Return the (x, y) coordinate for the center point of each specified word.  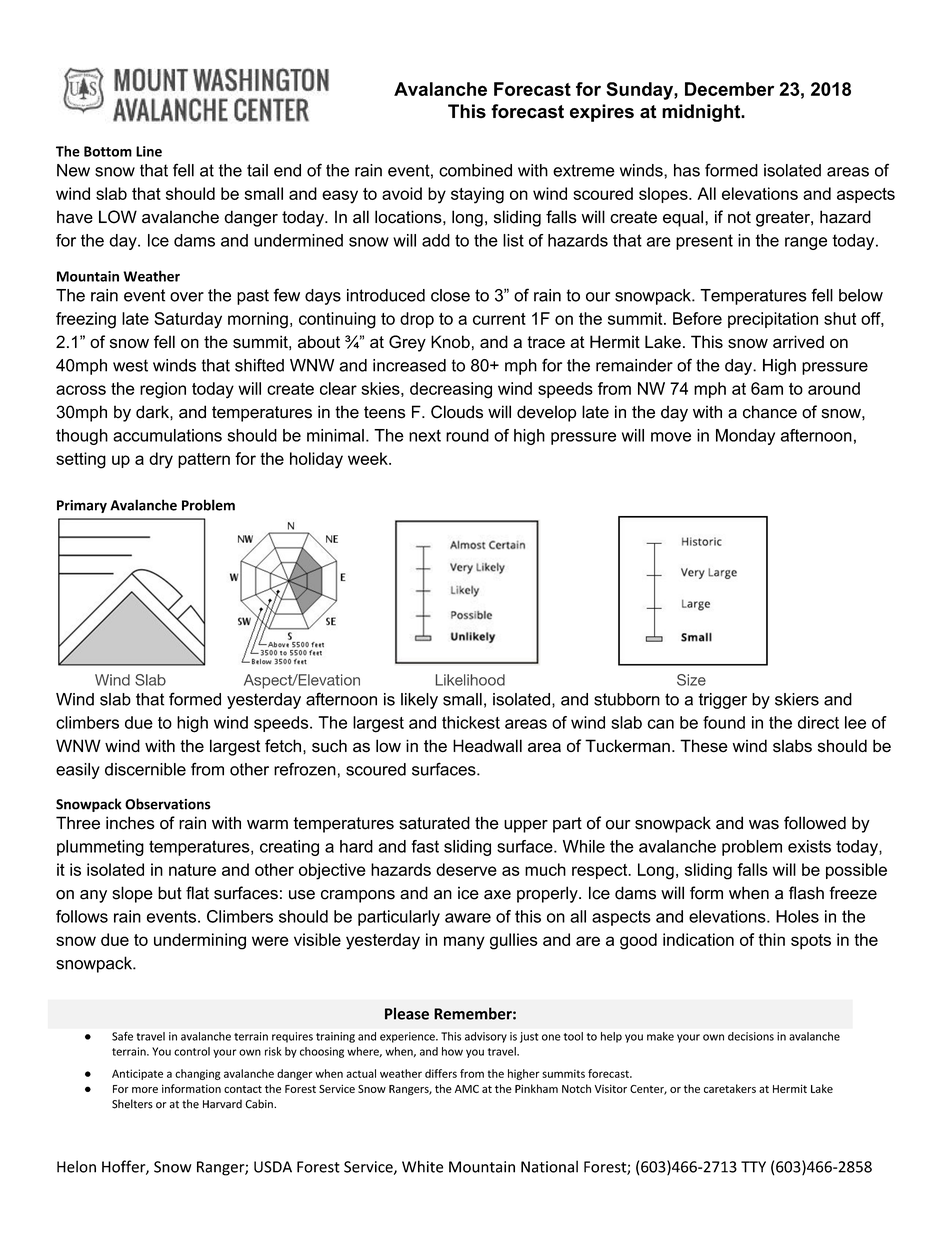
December (729, 89)
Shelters (132, 1104)
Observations (168, 804)
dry (161, 460)
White (422, 1166)
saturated (434, 823)
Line (149, 151)
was (764, 825)
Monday (745, 437)
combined (475, 170)
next (425, 435)
